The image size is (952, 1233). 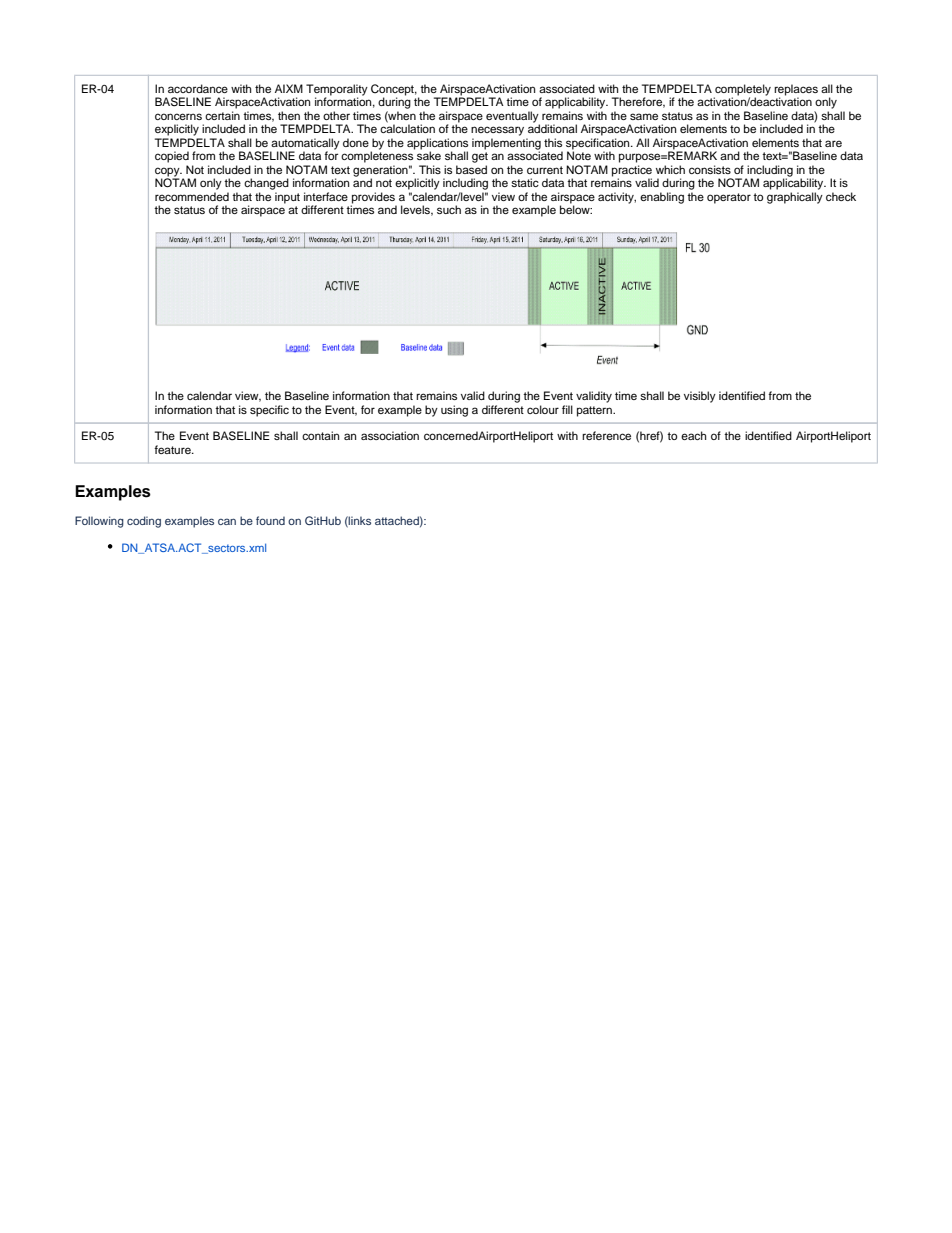 I want to click on visibly, so click(x=700, y=397).
